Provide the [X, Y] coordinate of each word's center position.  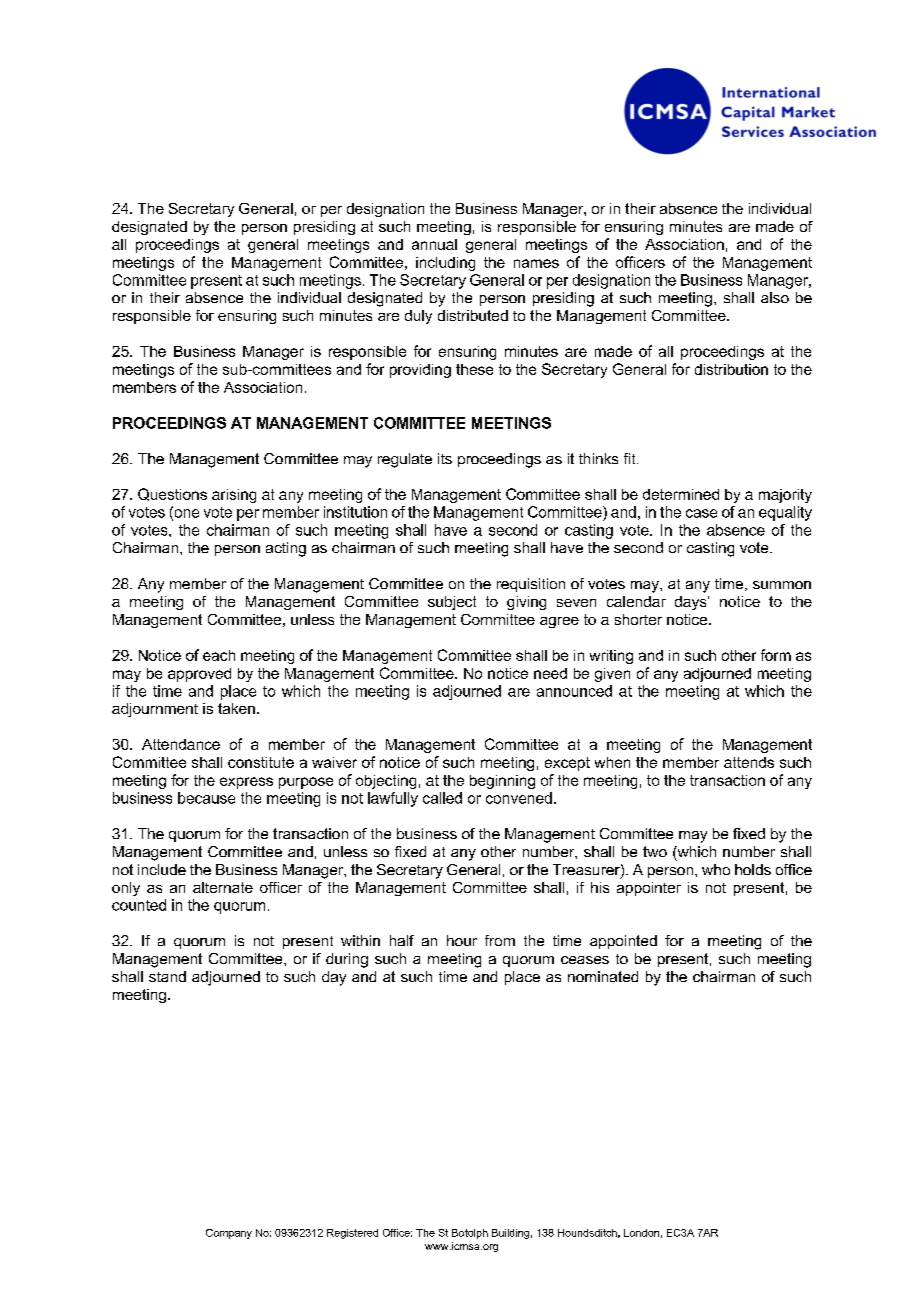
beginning [502, 782]
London [641, 1233]
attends [749, 762]
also [775, 297]
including [445, 264]
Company [229, 1234]
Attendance [181, 744]
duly [418, 317]
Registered [352, 1234]
